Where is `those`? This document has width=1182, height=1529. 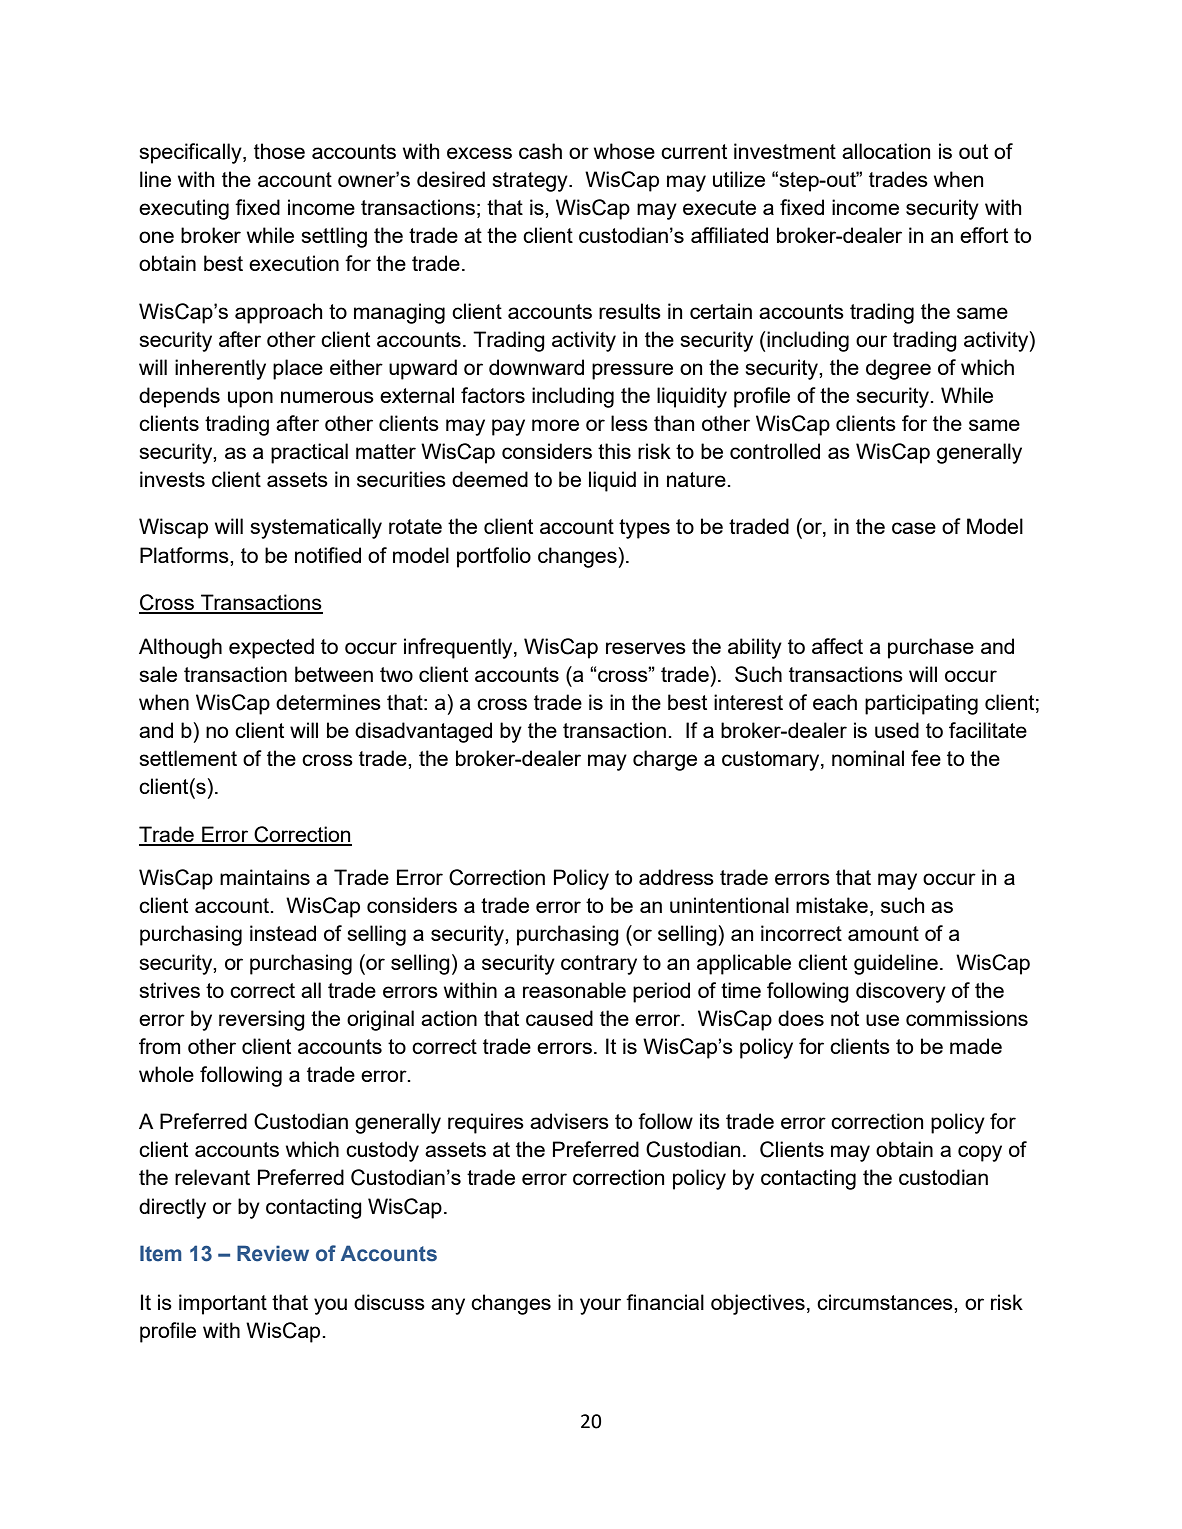 those is located at coordinates (279, 151).
